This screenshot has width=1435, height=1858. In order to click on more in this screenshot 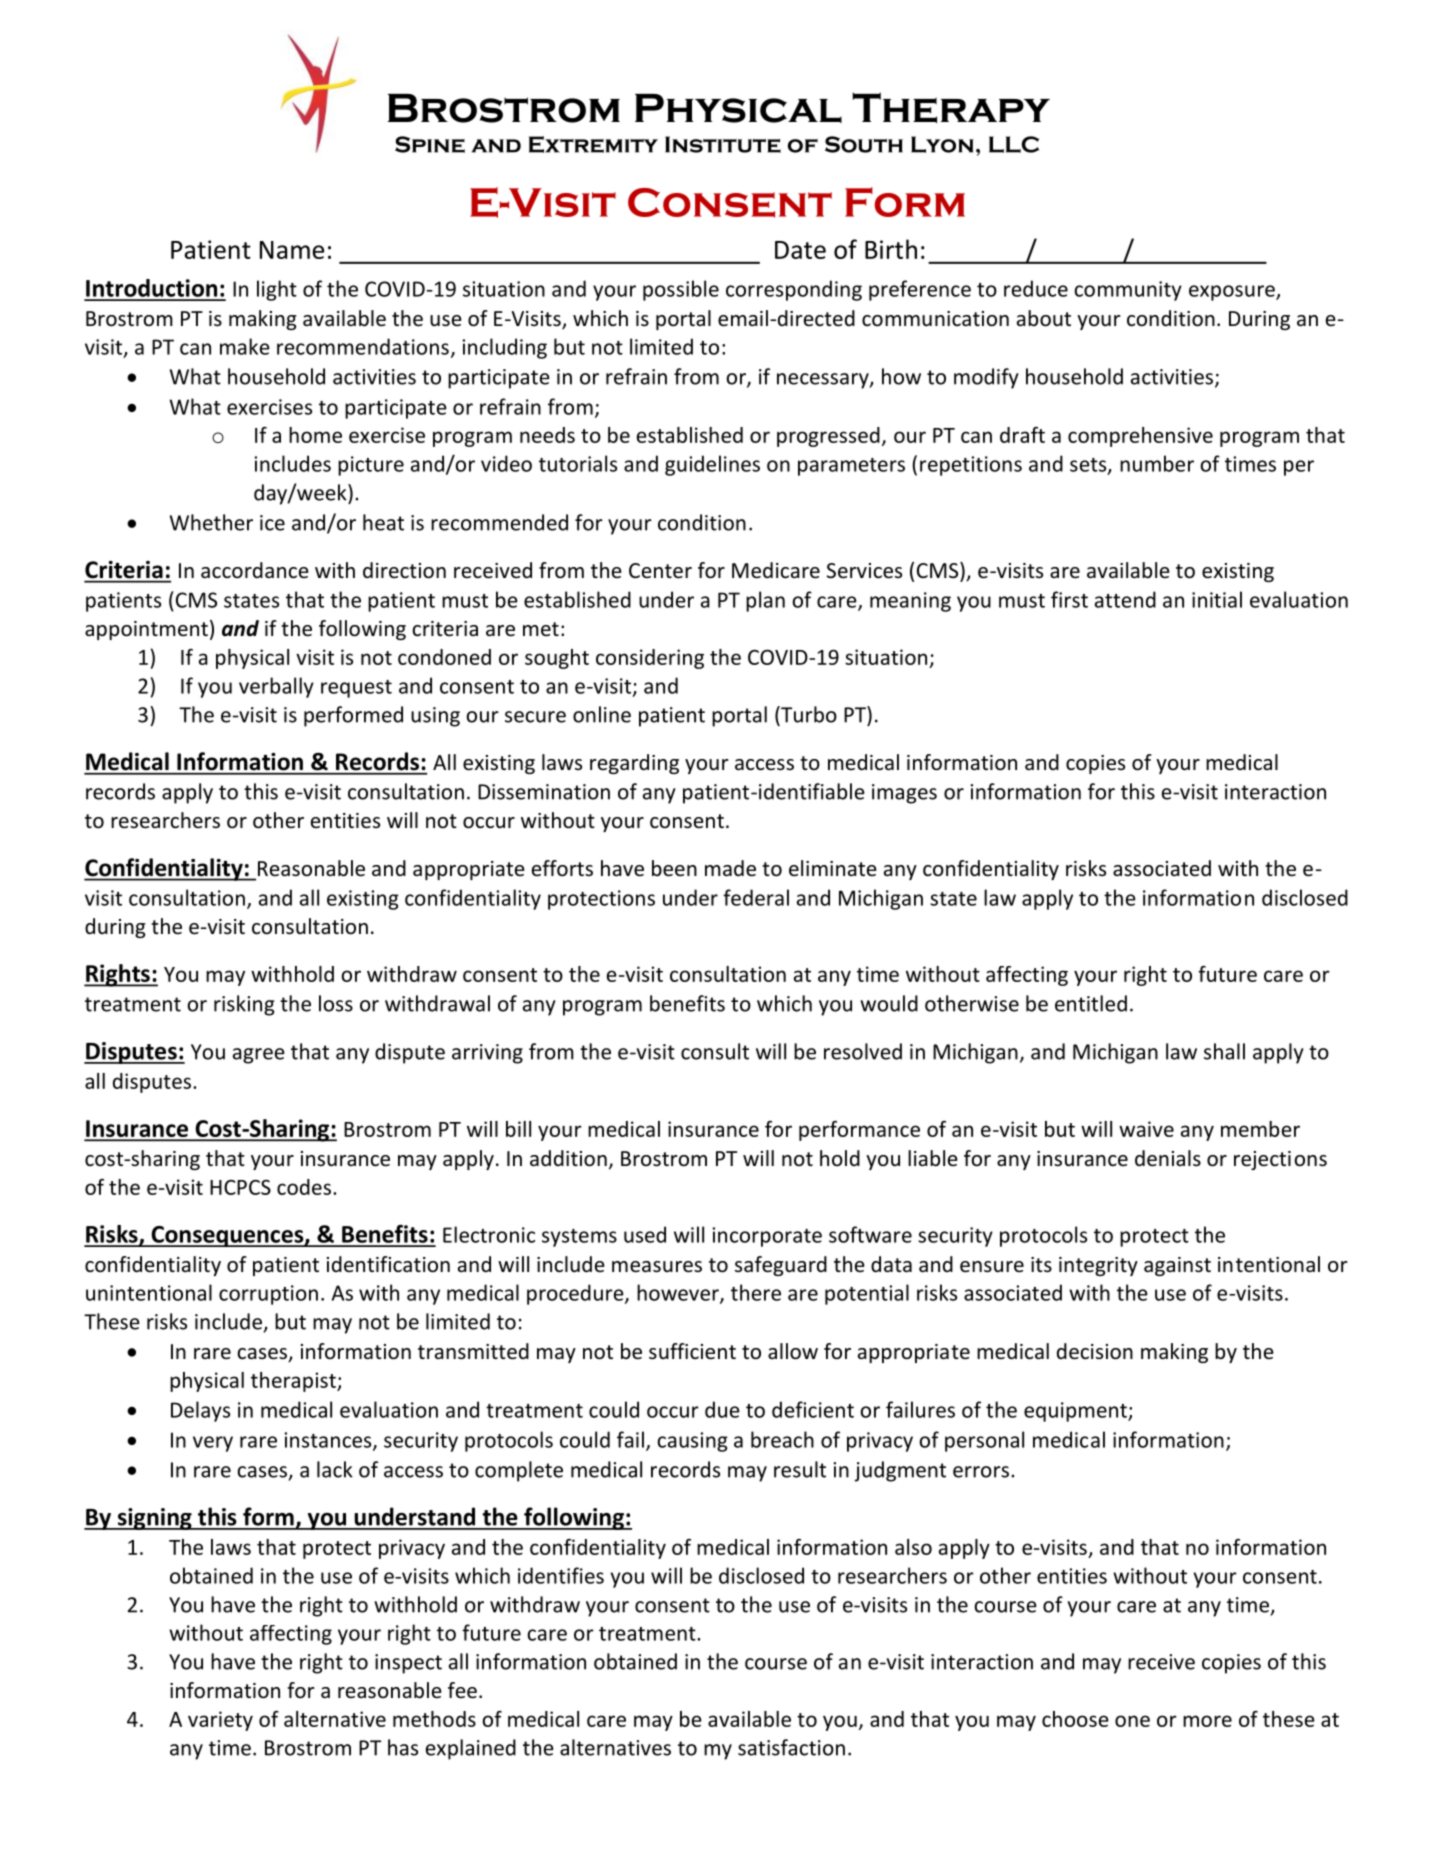, I will do `click(1207, 1721)`.
